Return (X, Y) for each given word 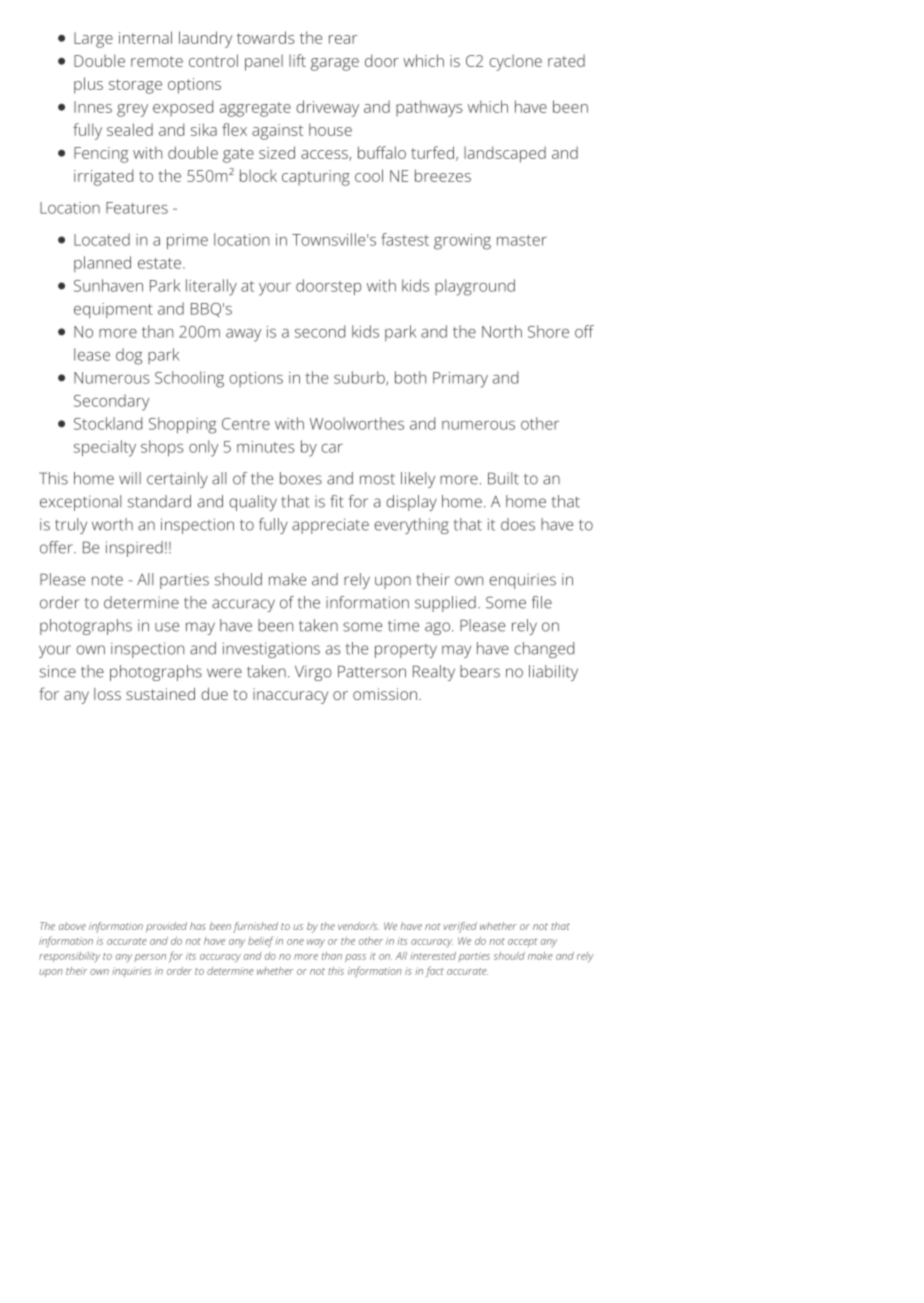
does (518, 524)
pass (355, 958)
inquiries (131, 972)
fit (336, 501)
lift (297, 60)
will (130, 478)
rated (566, 60)
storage (135, 86)
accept (523, 942)
